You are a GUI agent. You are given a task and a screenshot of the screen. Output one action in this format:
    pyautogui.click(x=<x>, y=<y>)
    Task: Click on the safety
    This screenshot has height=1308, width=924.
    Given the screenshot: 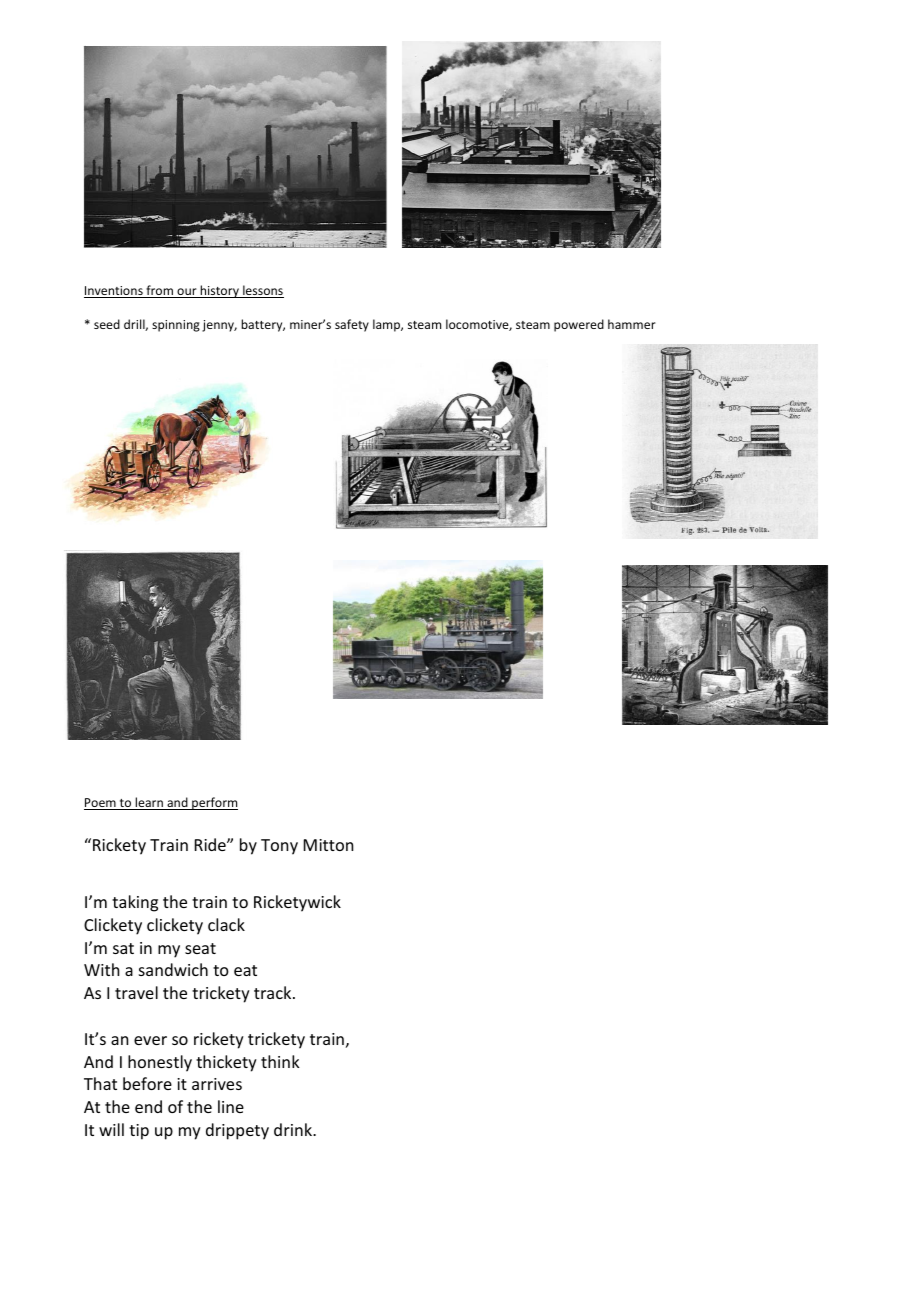 What is the action you would take?
    pyautogui.click(x=352, y=325)
